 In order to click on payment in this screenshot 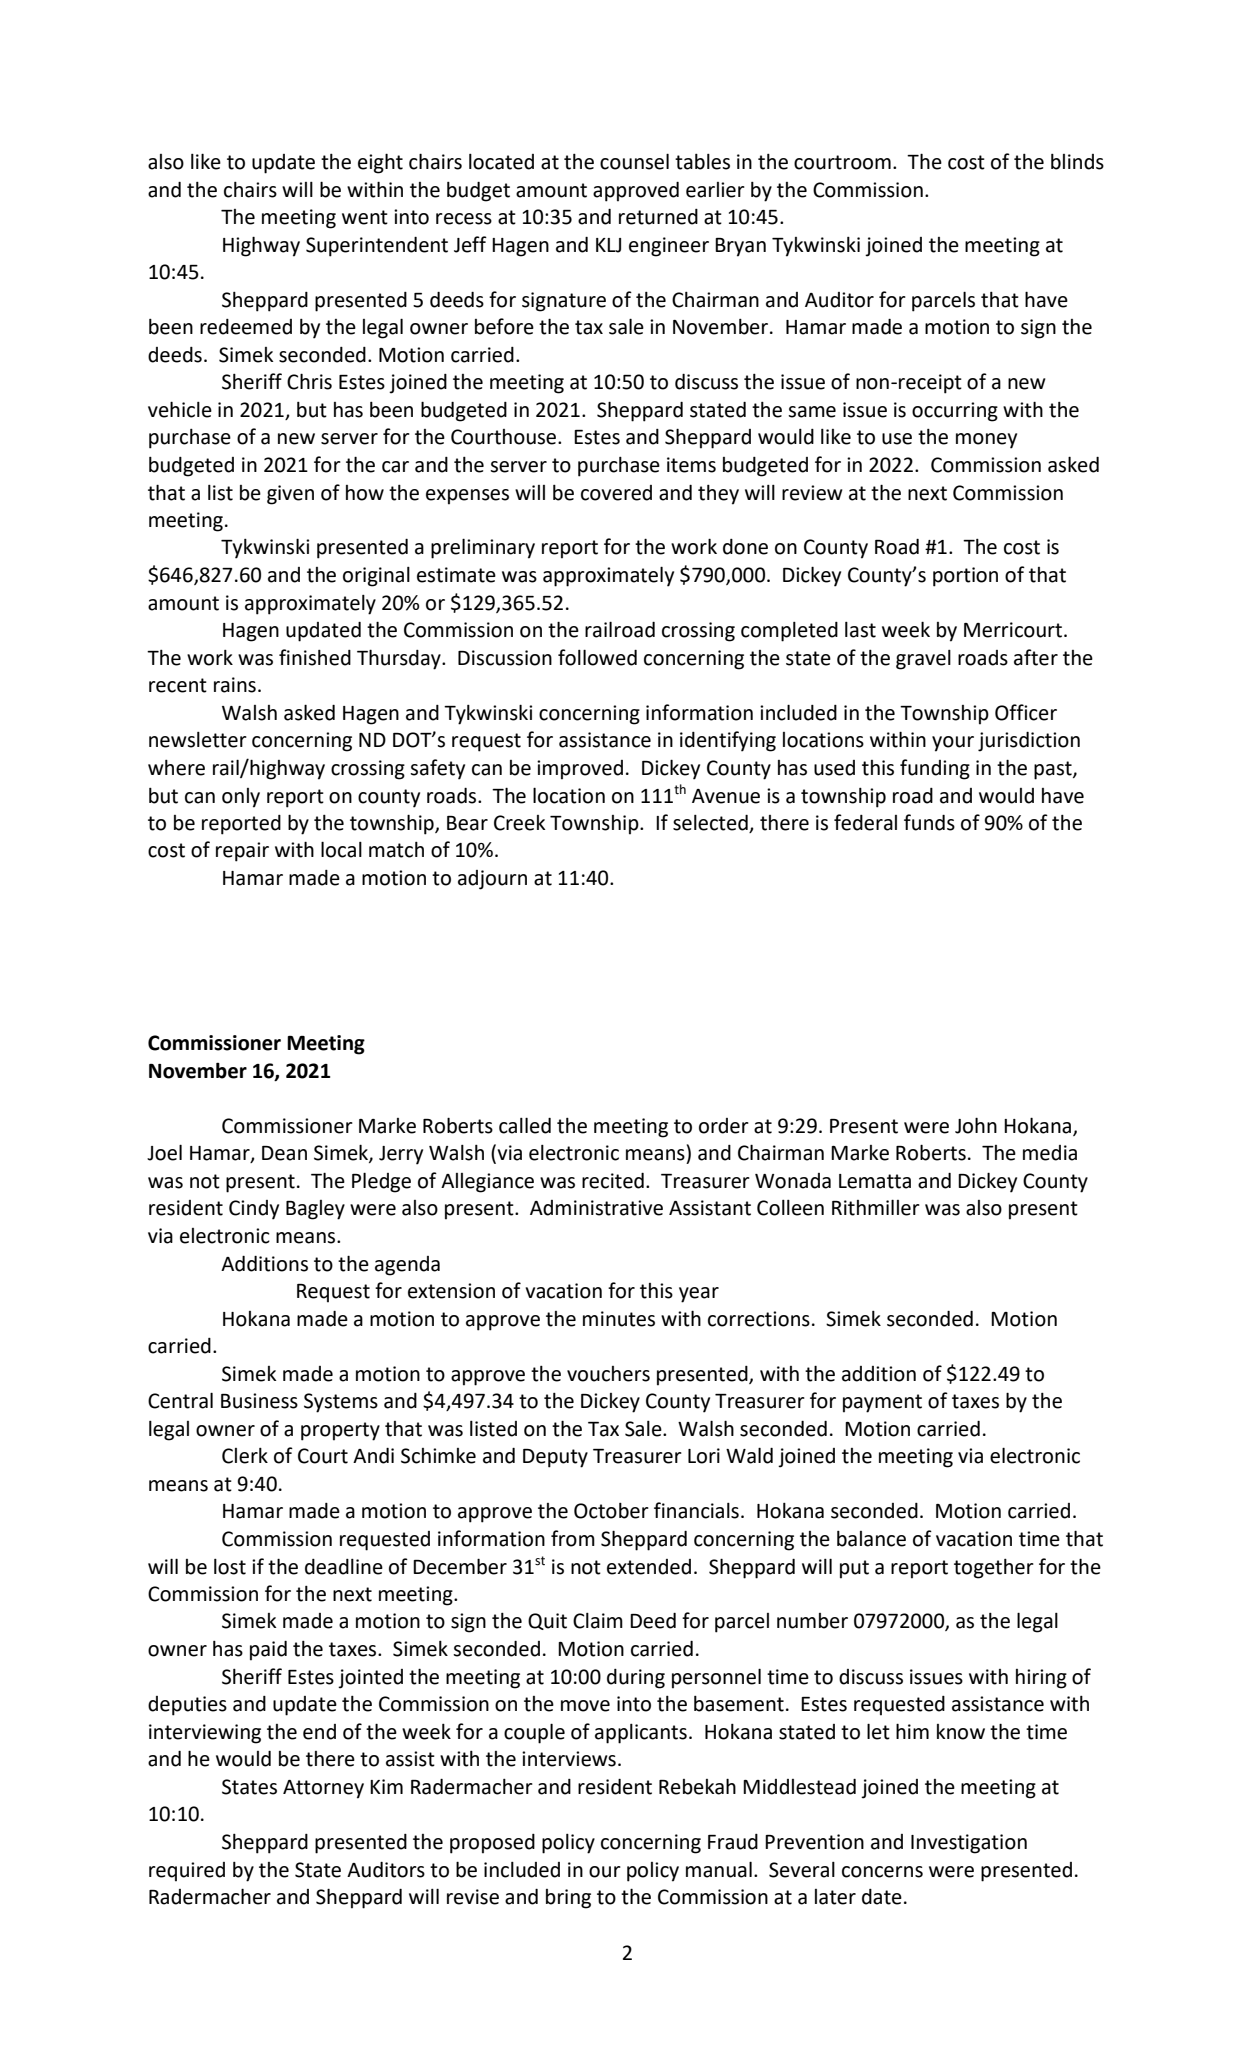, I will do `click(882, 1403)`.
